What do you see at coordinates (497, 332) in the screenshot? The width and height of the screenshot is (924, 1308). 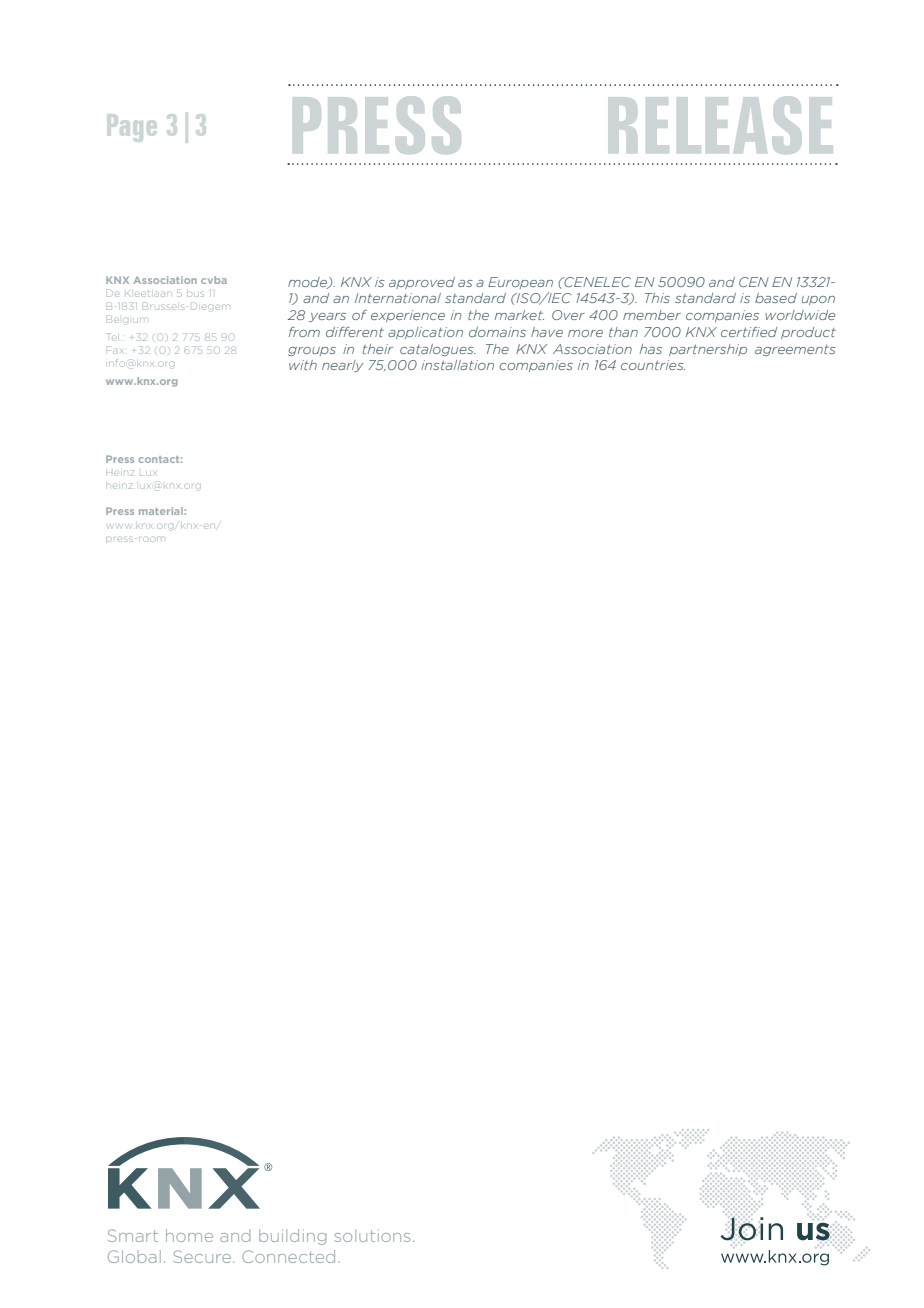 I see `domains` at bounding box center [497, 332].
